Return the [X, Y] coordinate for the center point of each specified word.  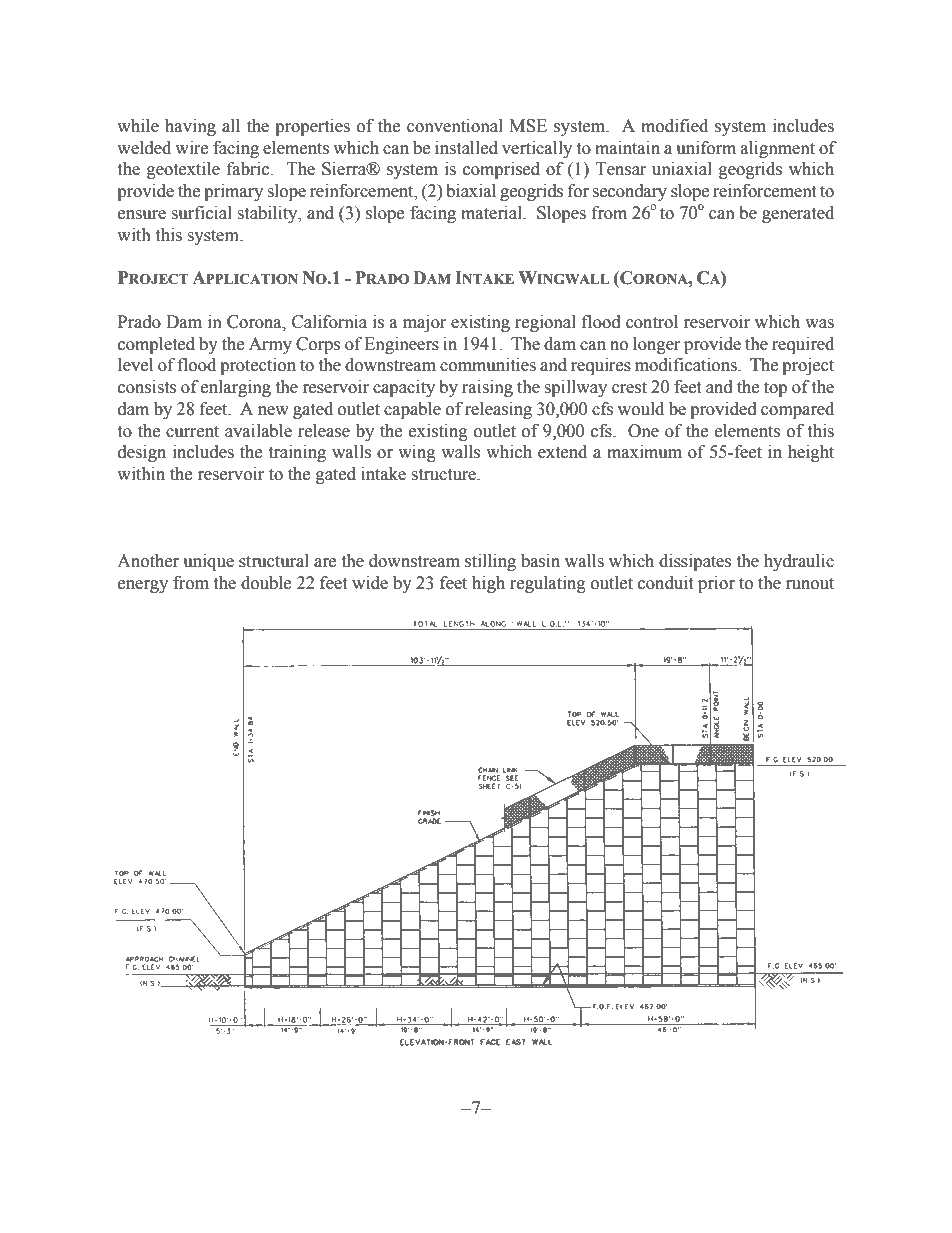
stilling [490, 562]
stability [268, 214]
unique [208, 562]
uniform [706, 148]
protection [258, 366]
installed [466, 148]
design [142, 453]
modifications [687, 365]
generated [798, 214]
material [492, 213]
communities [488, 365]
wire [191, 148]
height [811, 453]
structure [445, 475]
